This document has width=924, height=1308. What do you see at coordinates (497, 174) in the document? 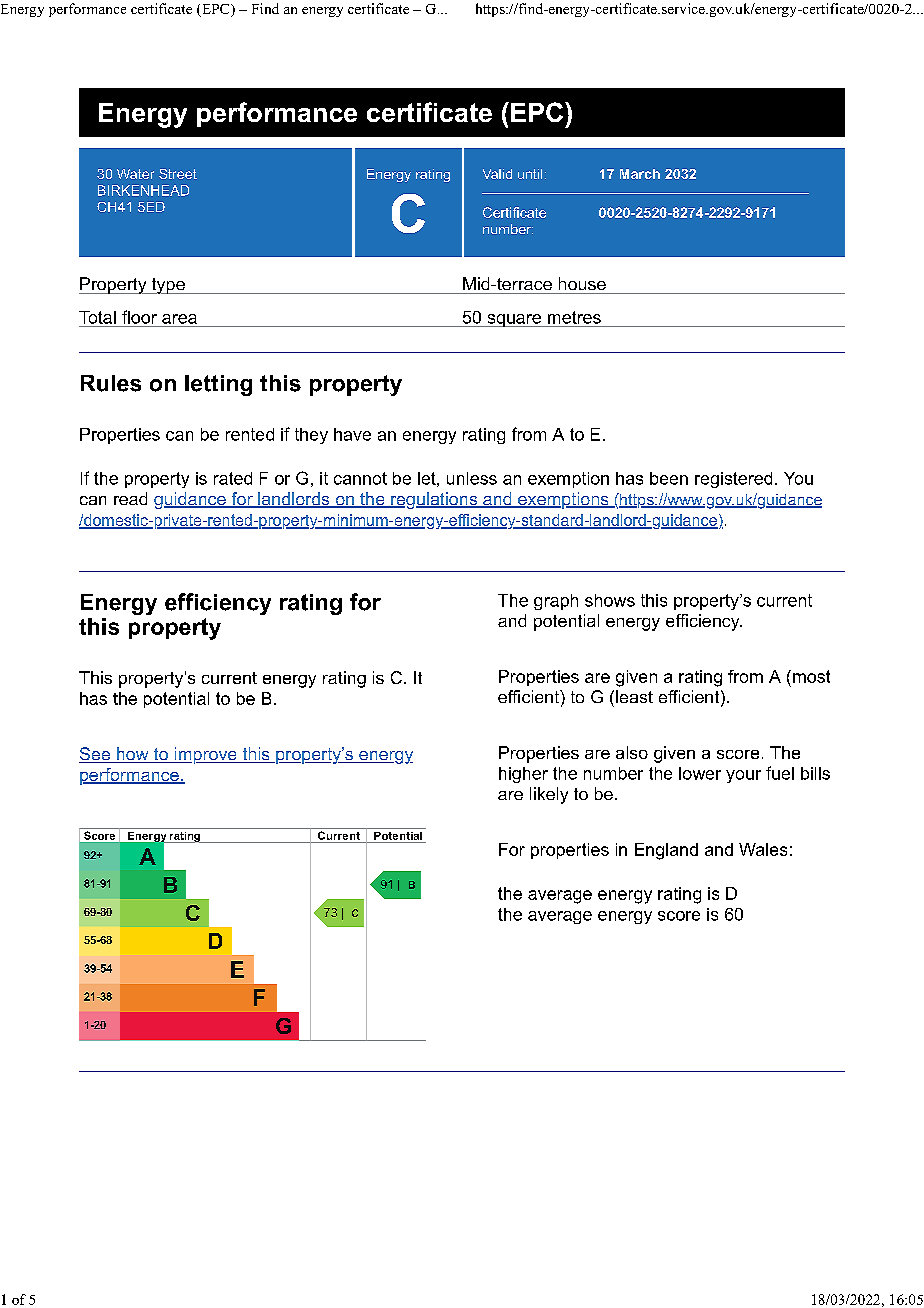
I see `Valid` at bounding box center [497, 174].
